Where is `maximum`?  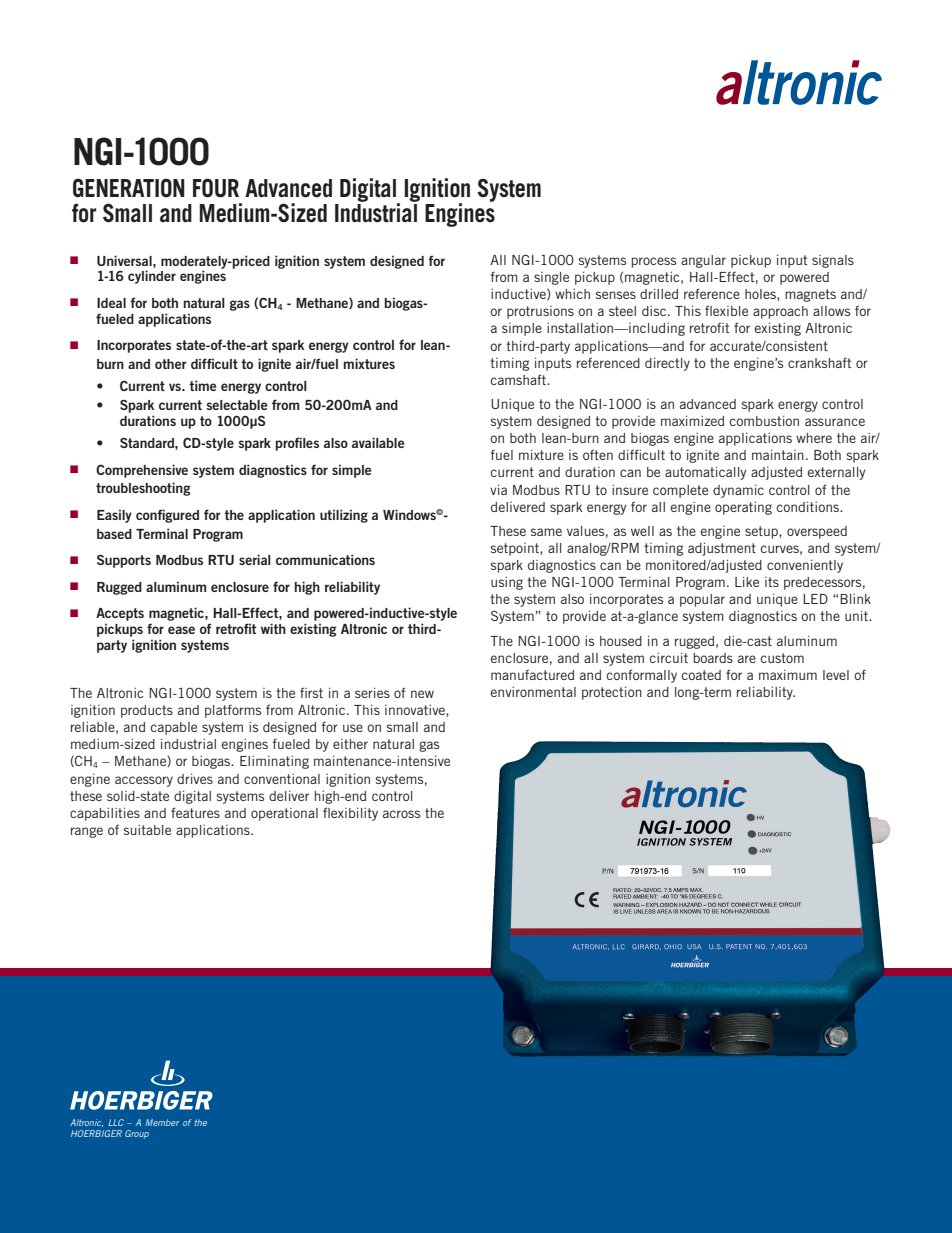
maximum is located at coordinates (788, 675).
